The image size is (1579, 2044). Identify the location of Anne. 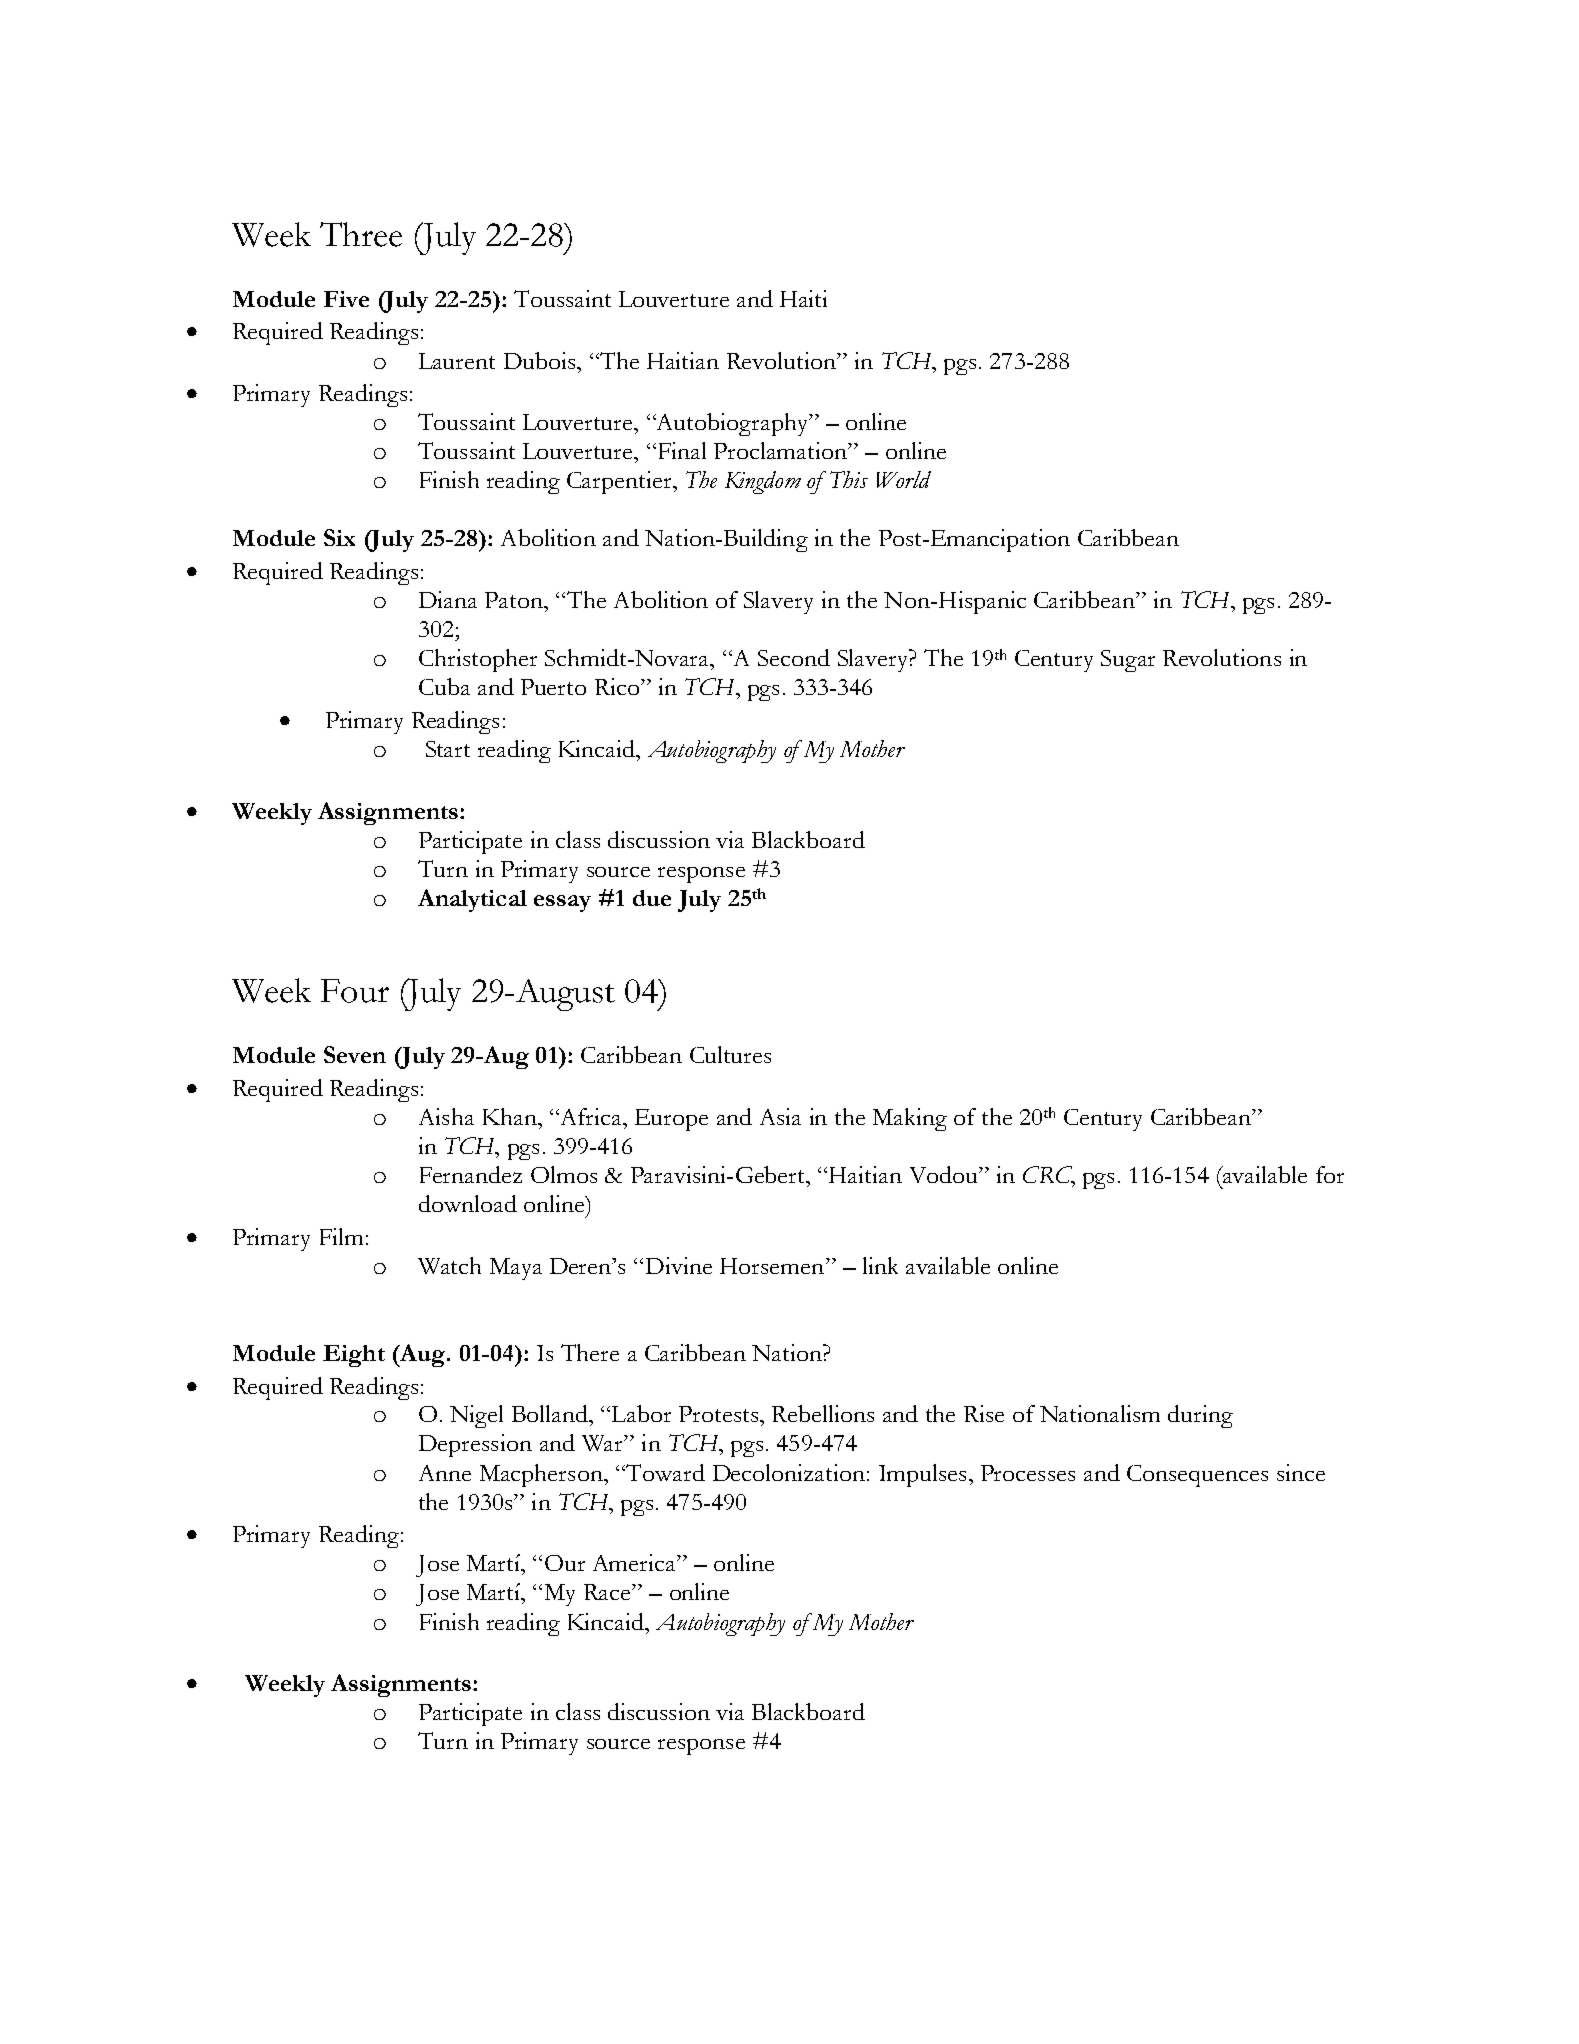
(445, 1473).
